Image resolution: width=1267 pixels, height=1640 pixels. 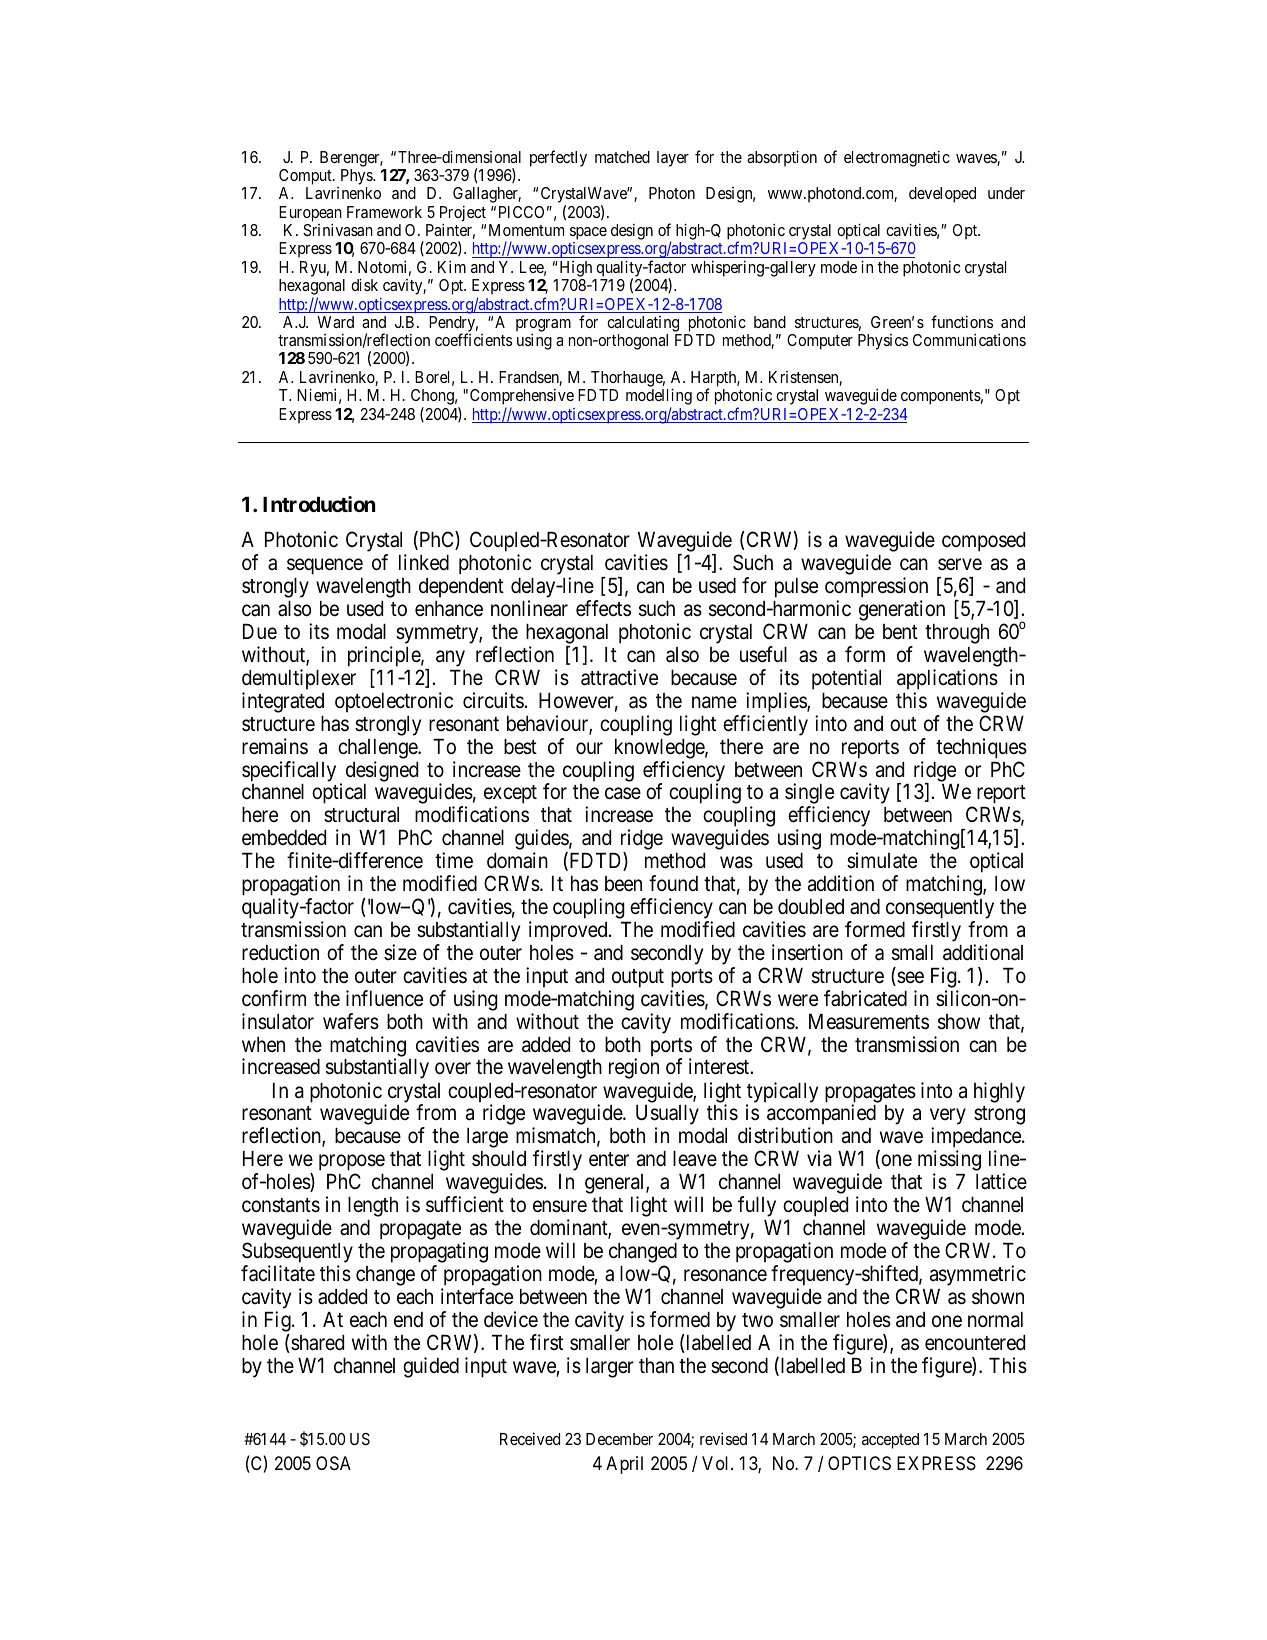 I want to click on Framework, so click(x=384, y=212).
